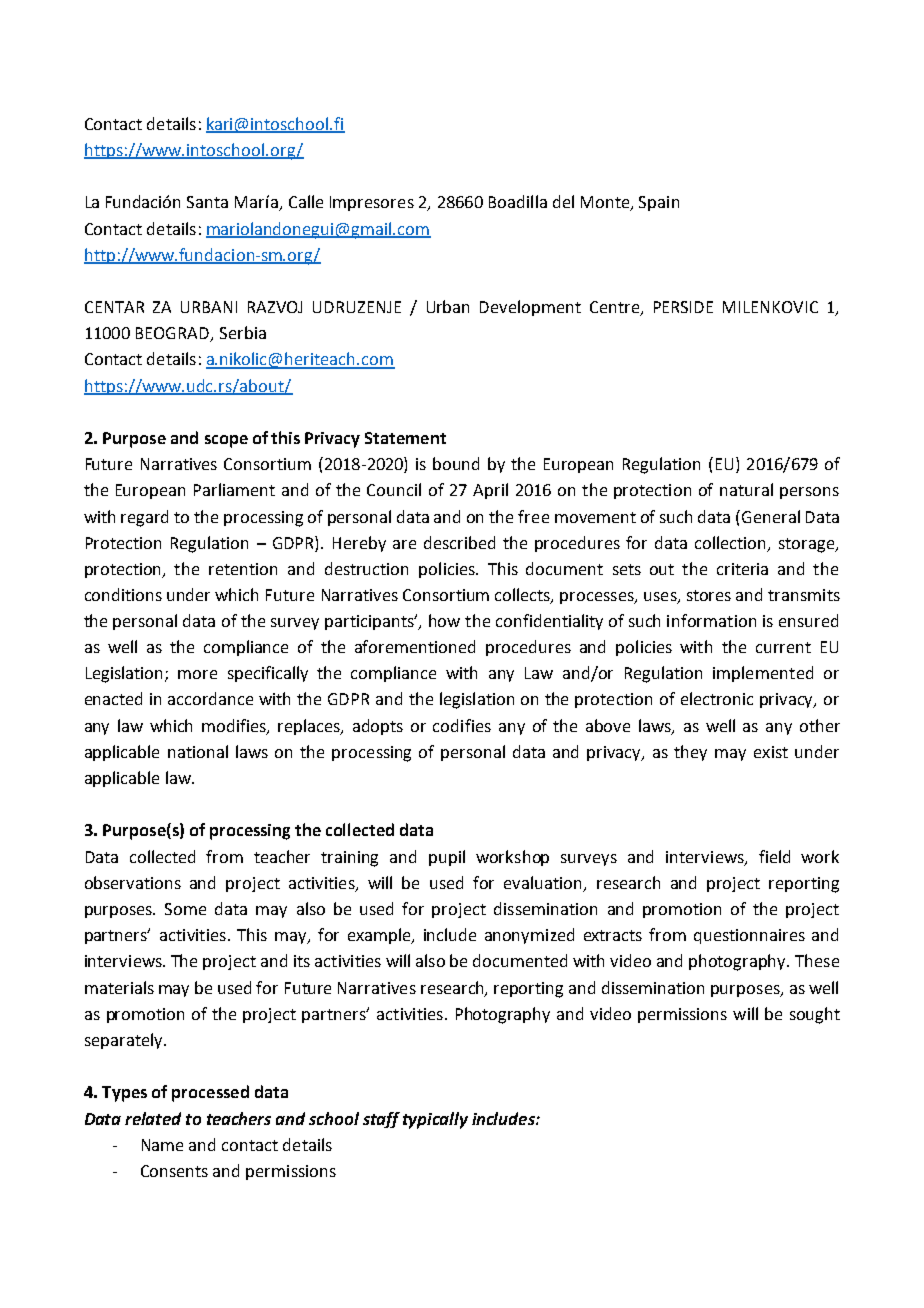 The height and width of the page is (1308, 924). Describe the element at coordinates (459, 542) in the page. I see `described` at that location.
